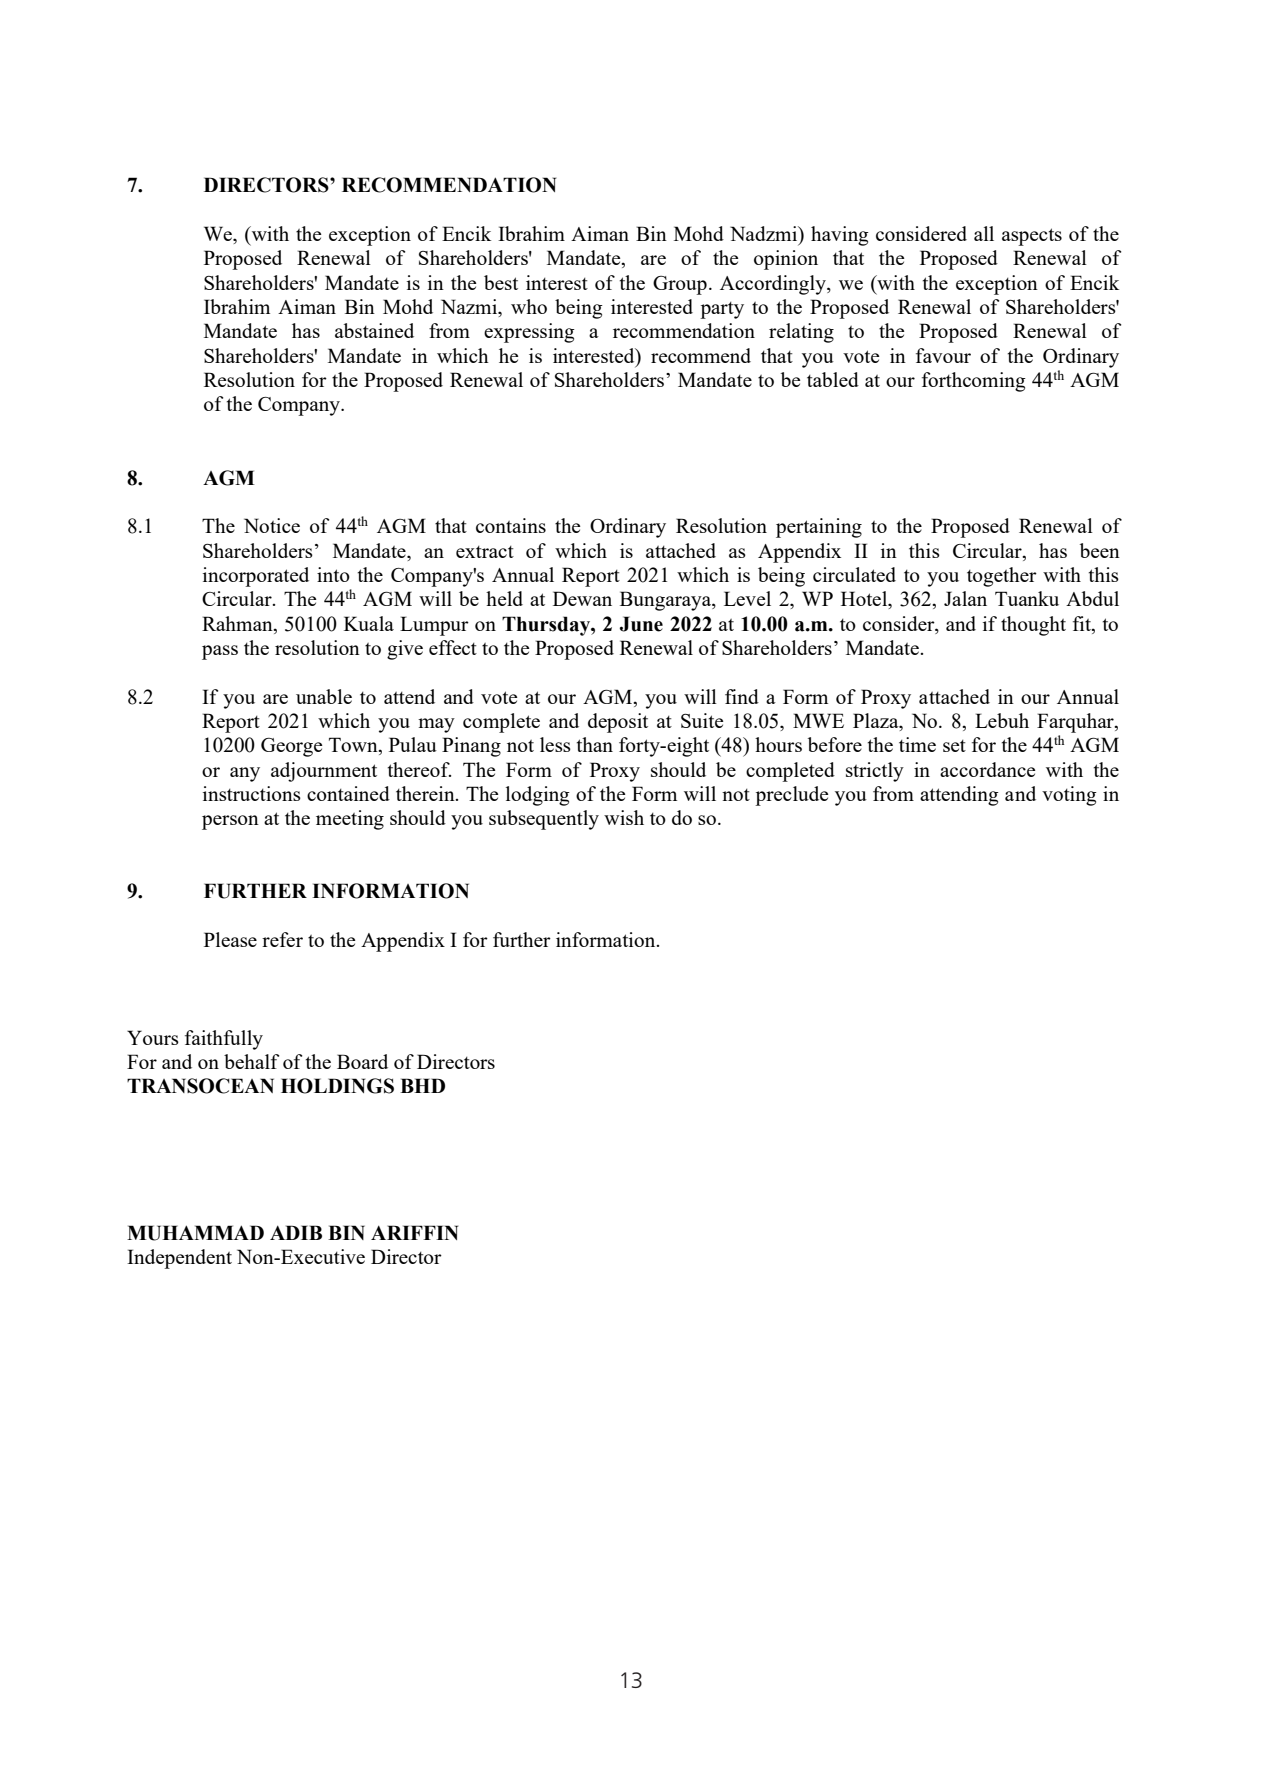 The image size is (1262, 1784). I want to click on Group, so click(680, 285).
